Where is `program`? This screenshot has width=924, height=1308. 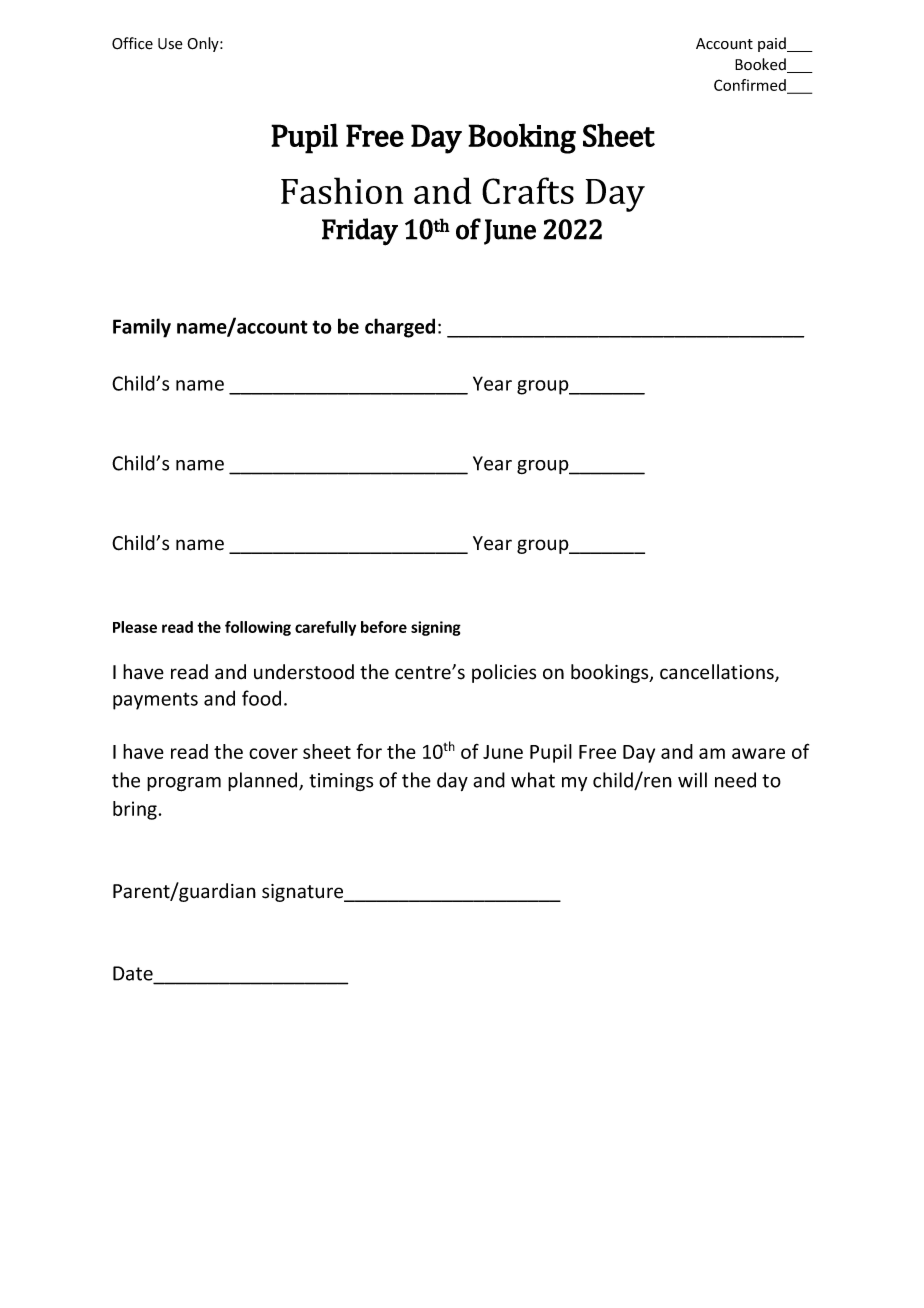 program is located at coordinates (184, 784).
